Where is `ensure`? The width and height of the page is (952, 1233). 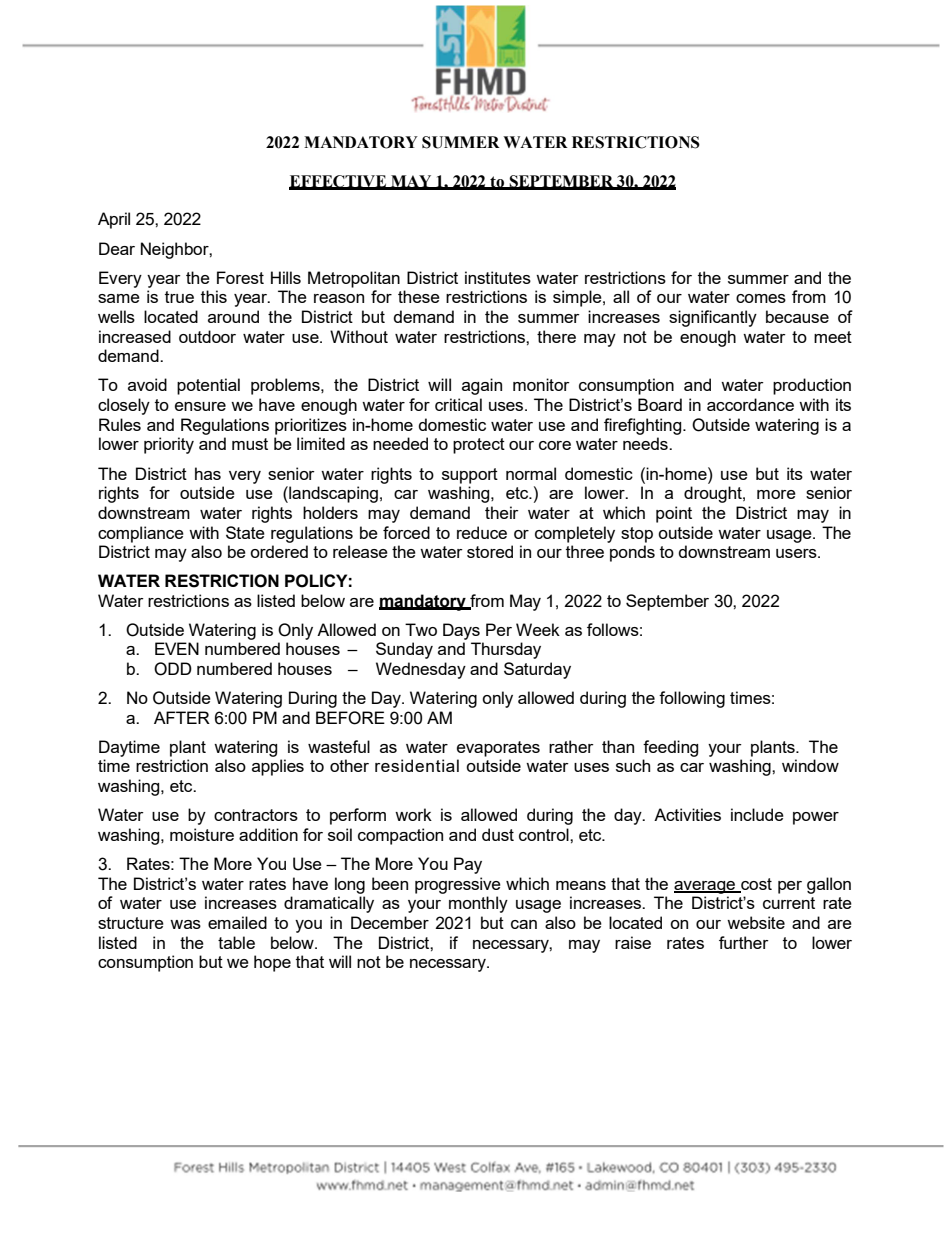 ensure is located at coordinates (200, 406).
